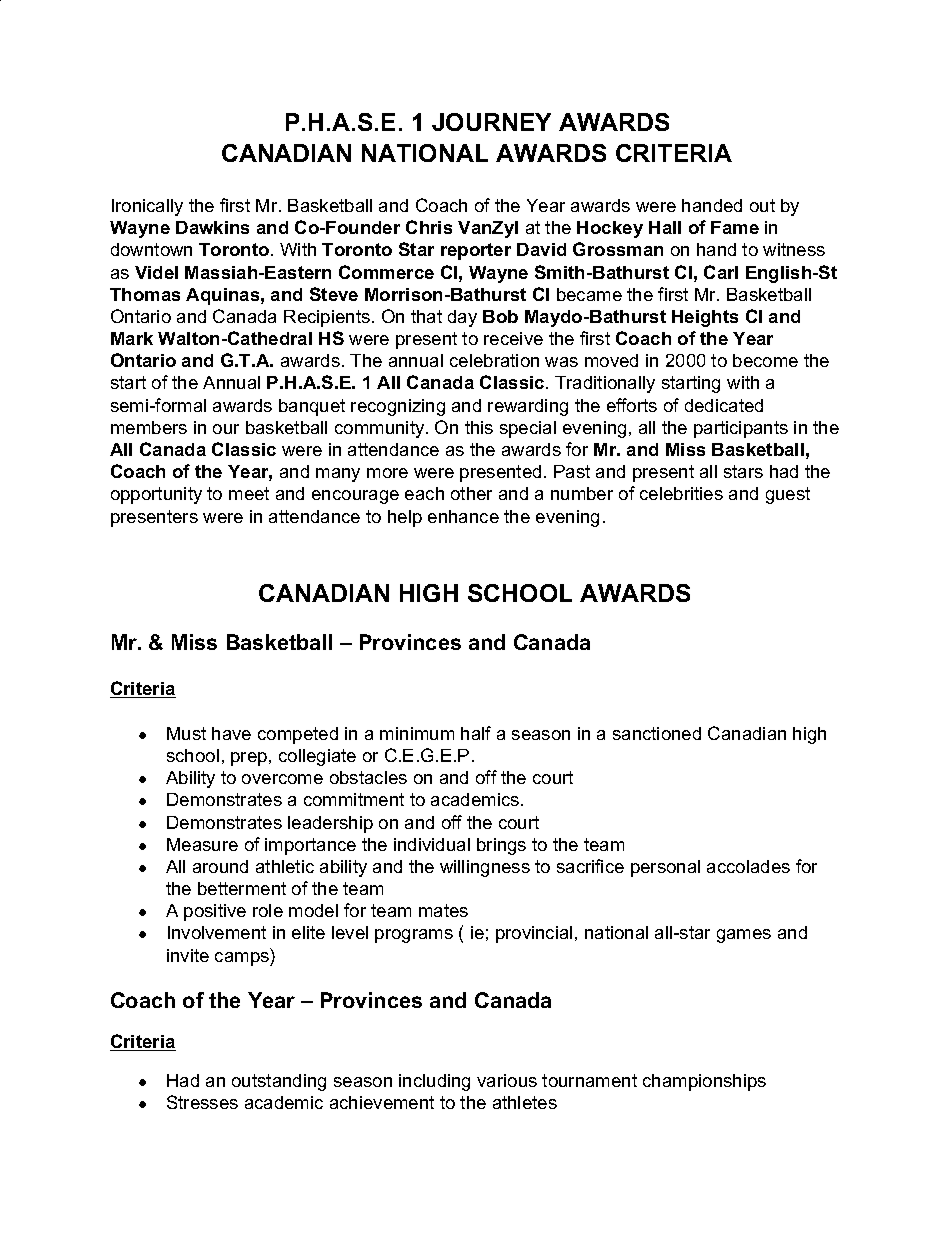 The height and width of the screenshot is (1233, 952). Describe the element at coordinates (479, 427) in the screenshot. I see `this` at that location.
